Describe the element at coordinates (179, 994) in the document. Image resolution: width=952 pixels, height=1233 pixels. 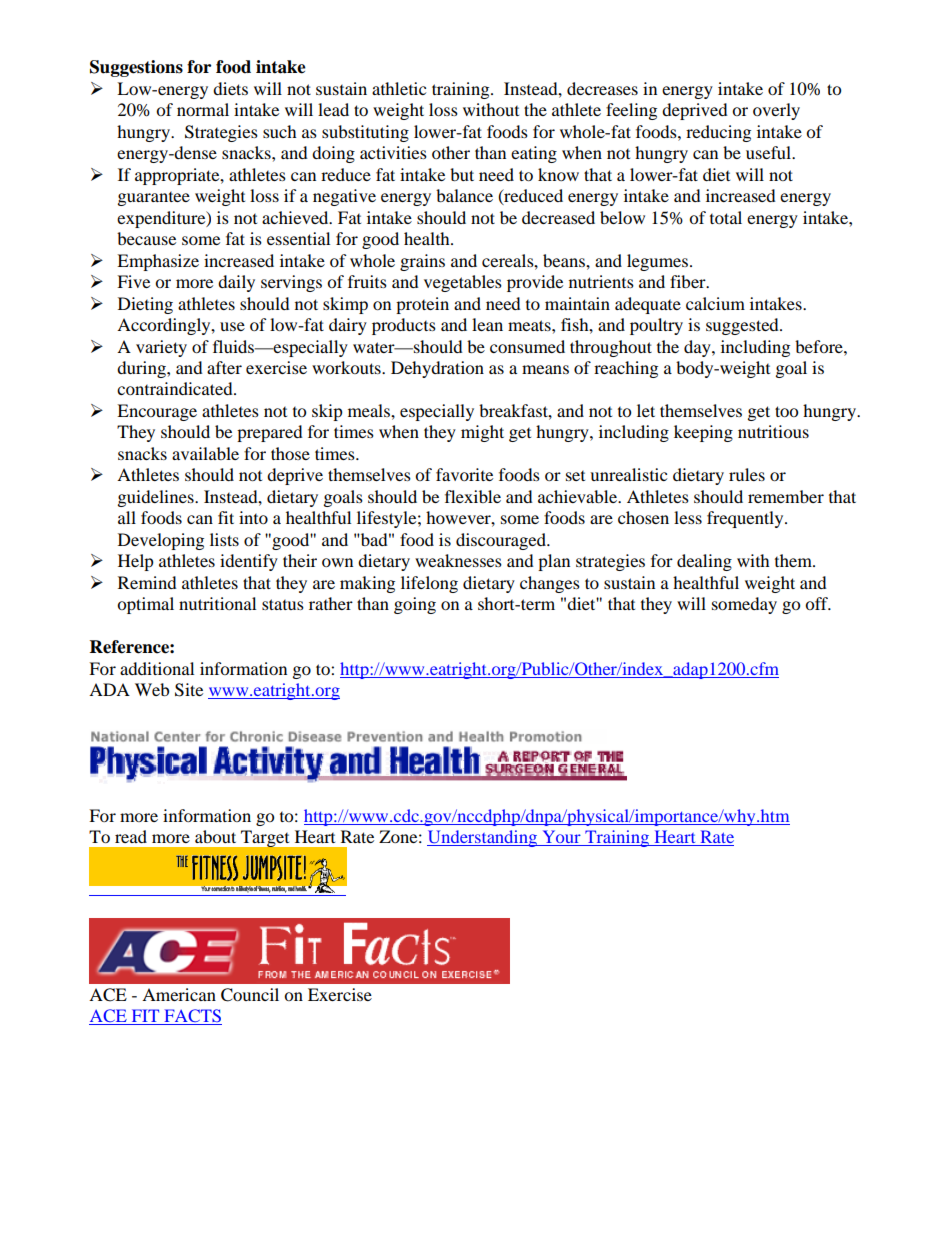
I see `American` at that location.
